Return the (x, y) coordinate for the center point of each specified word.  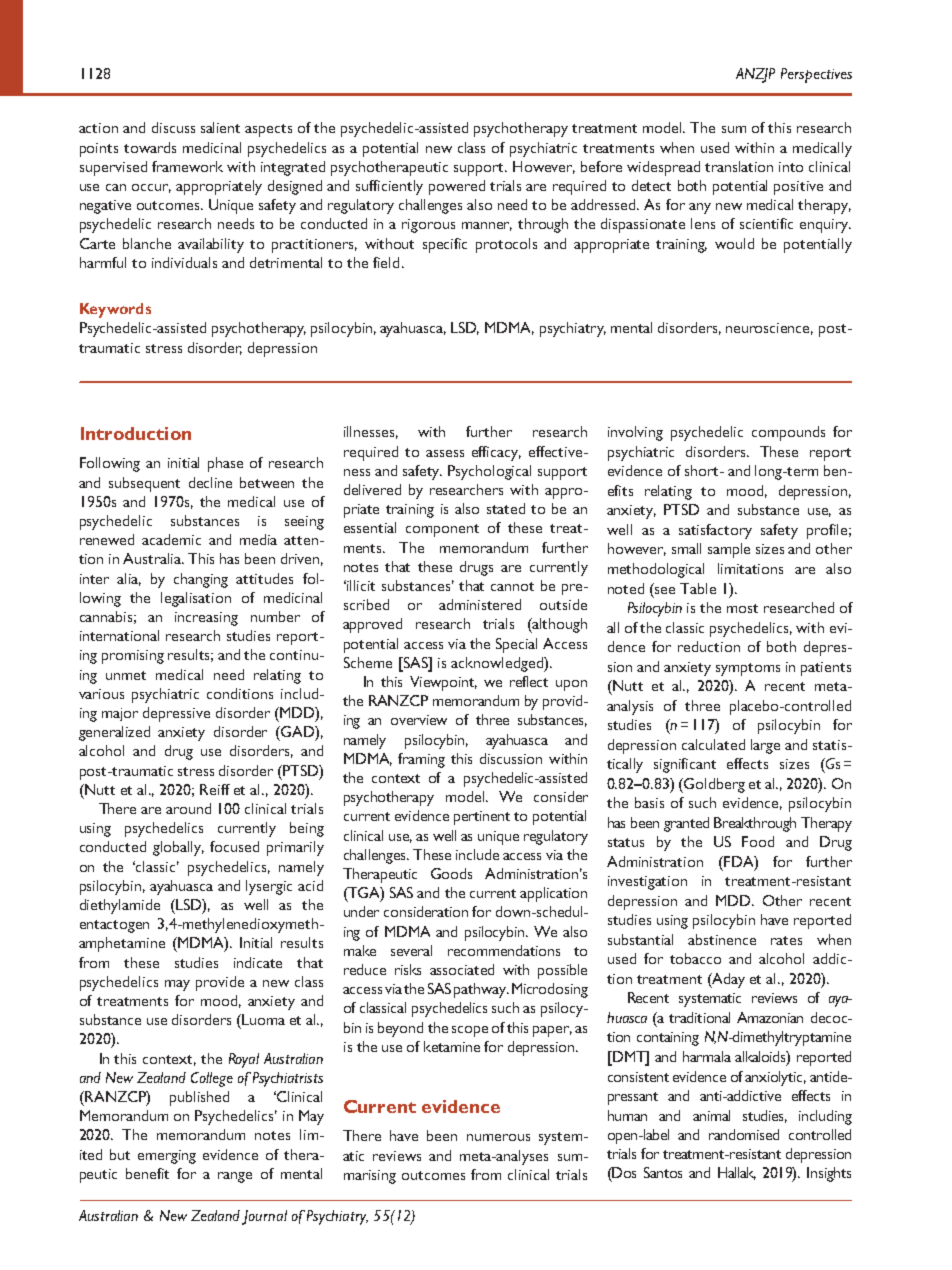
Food (758, 841)
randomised (744, 1134)
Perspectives (816, 75)
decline (210, 482)
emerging (167, 1157)
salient (220, 127)
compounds (788, 433)
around (188, 808)
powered (457, 187)
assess (445, 453)
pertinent (482, 818)
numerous (498, 1137)
